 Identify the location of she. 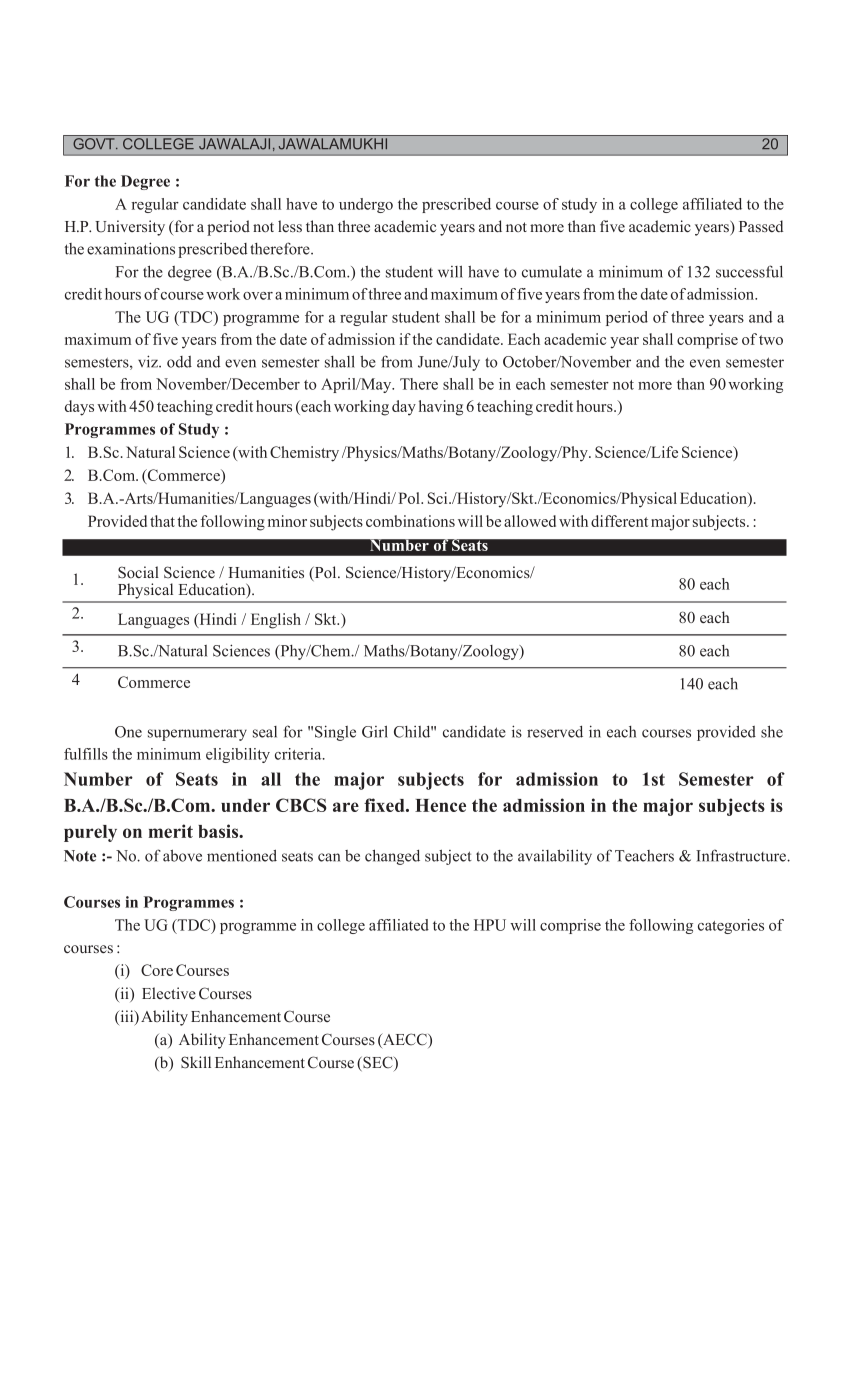
(772, 731).
